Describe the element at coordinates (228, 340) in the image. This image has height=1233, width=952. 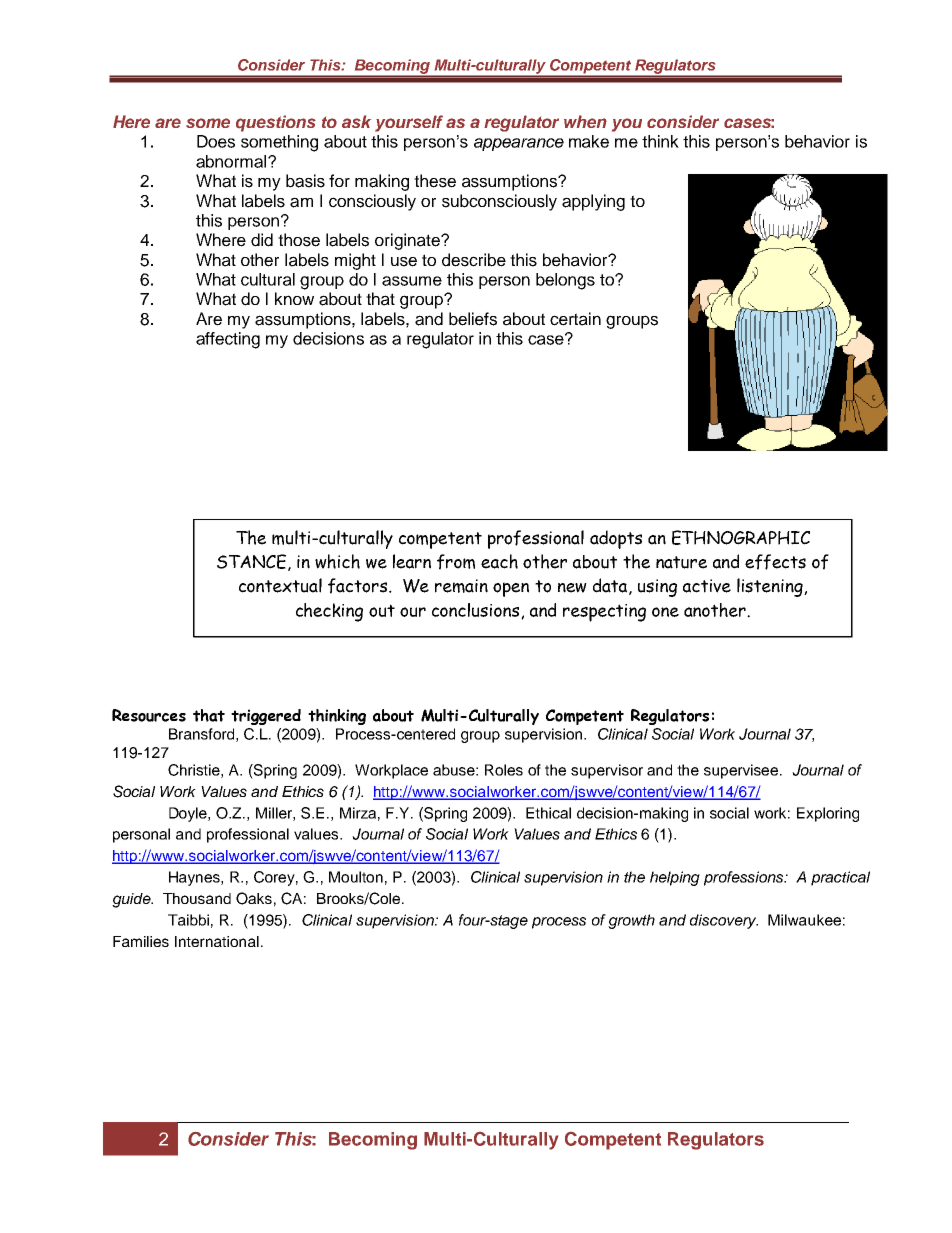
I see `affecting` at that location.
